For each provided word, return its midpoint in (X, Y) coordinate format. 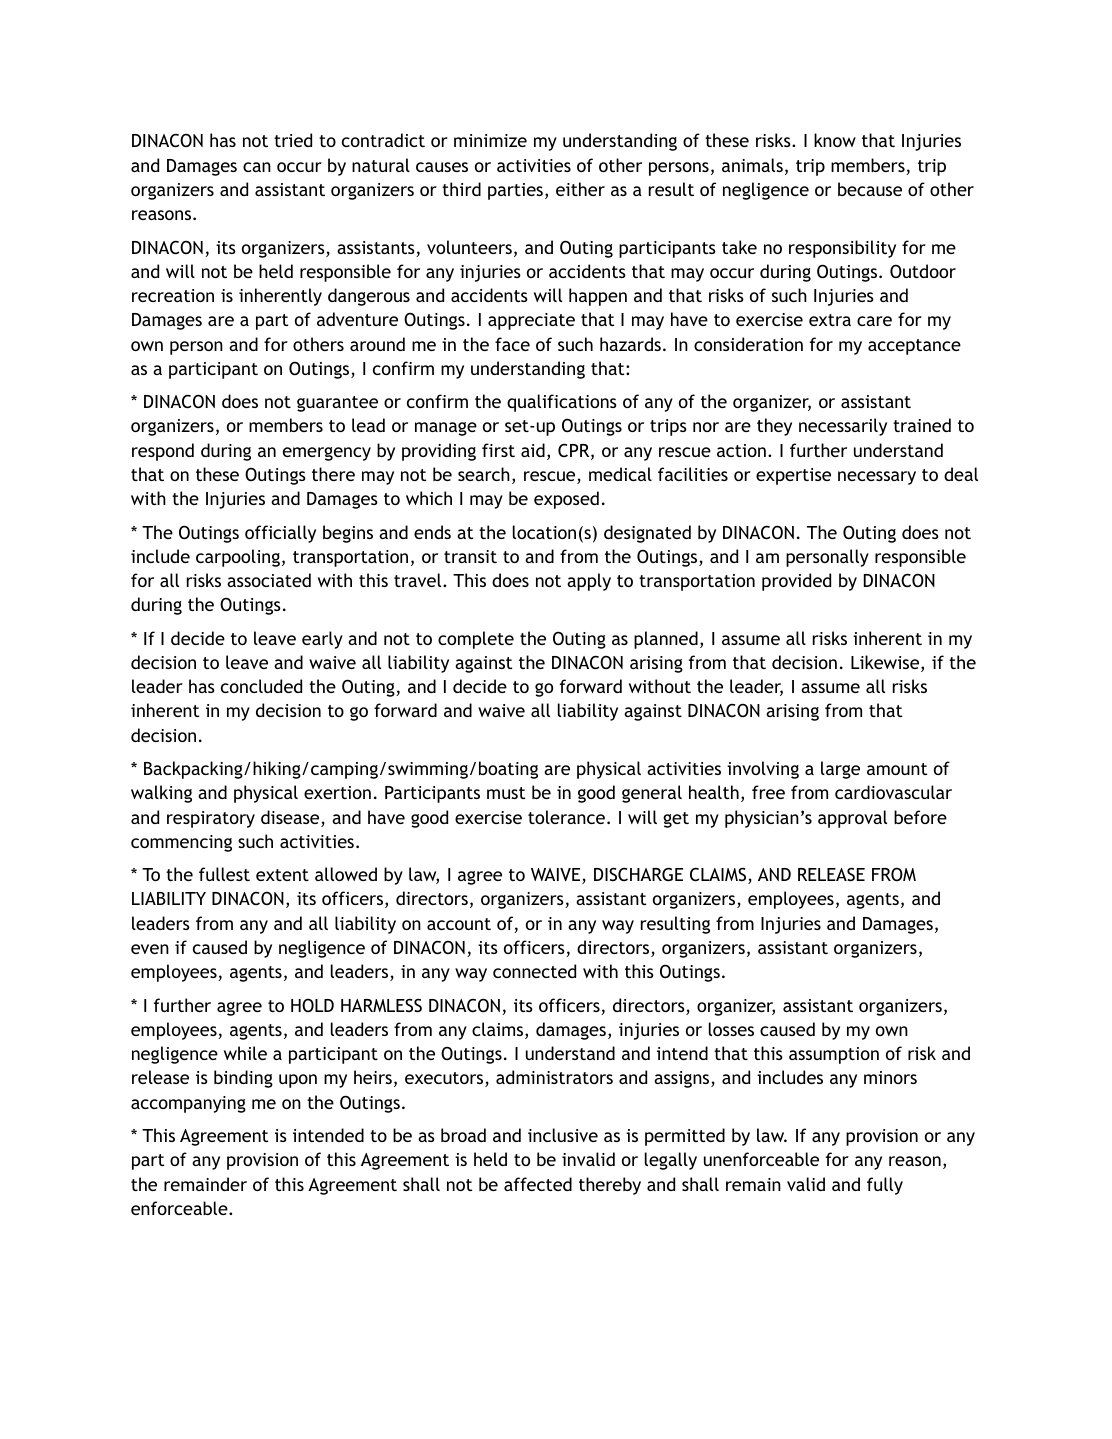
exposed (566, 500)
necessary (877, 478)
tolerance (566, 817)
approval (852, 819)
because (870, 189)
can (257, 167)
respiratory (211, 819)
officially (280, 534)
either (580, 189)
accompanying (188, 1104)
